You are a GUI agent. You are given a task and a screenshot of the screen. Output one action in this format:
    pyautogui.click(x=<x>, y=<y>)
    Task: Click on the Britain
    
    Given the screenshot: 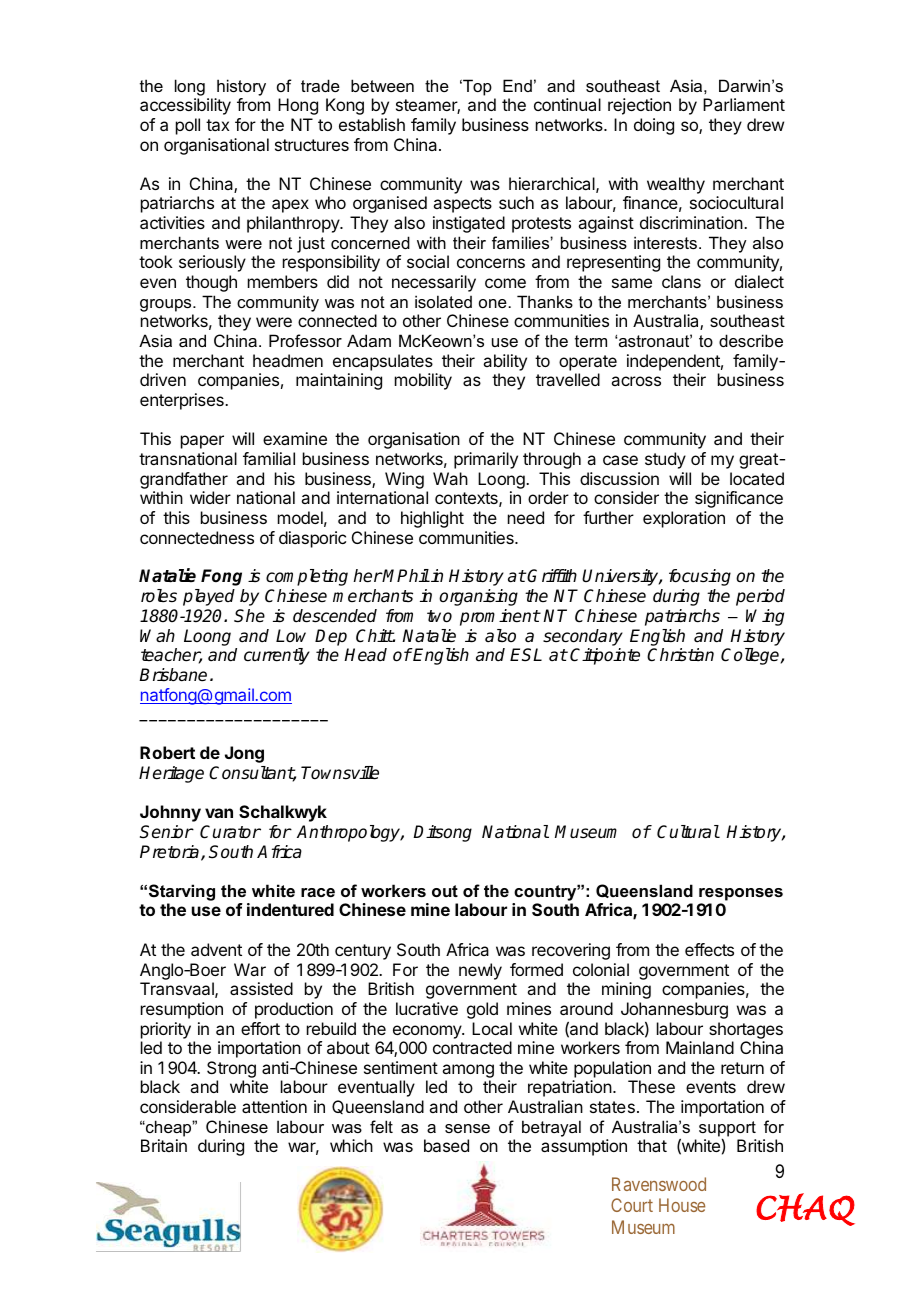 What is the action you would take?
    pyautogui.click(x=164, y=1145)
